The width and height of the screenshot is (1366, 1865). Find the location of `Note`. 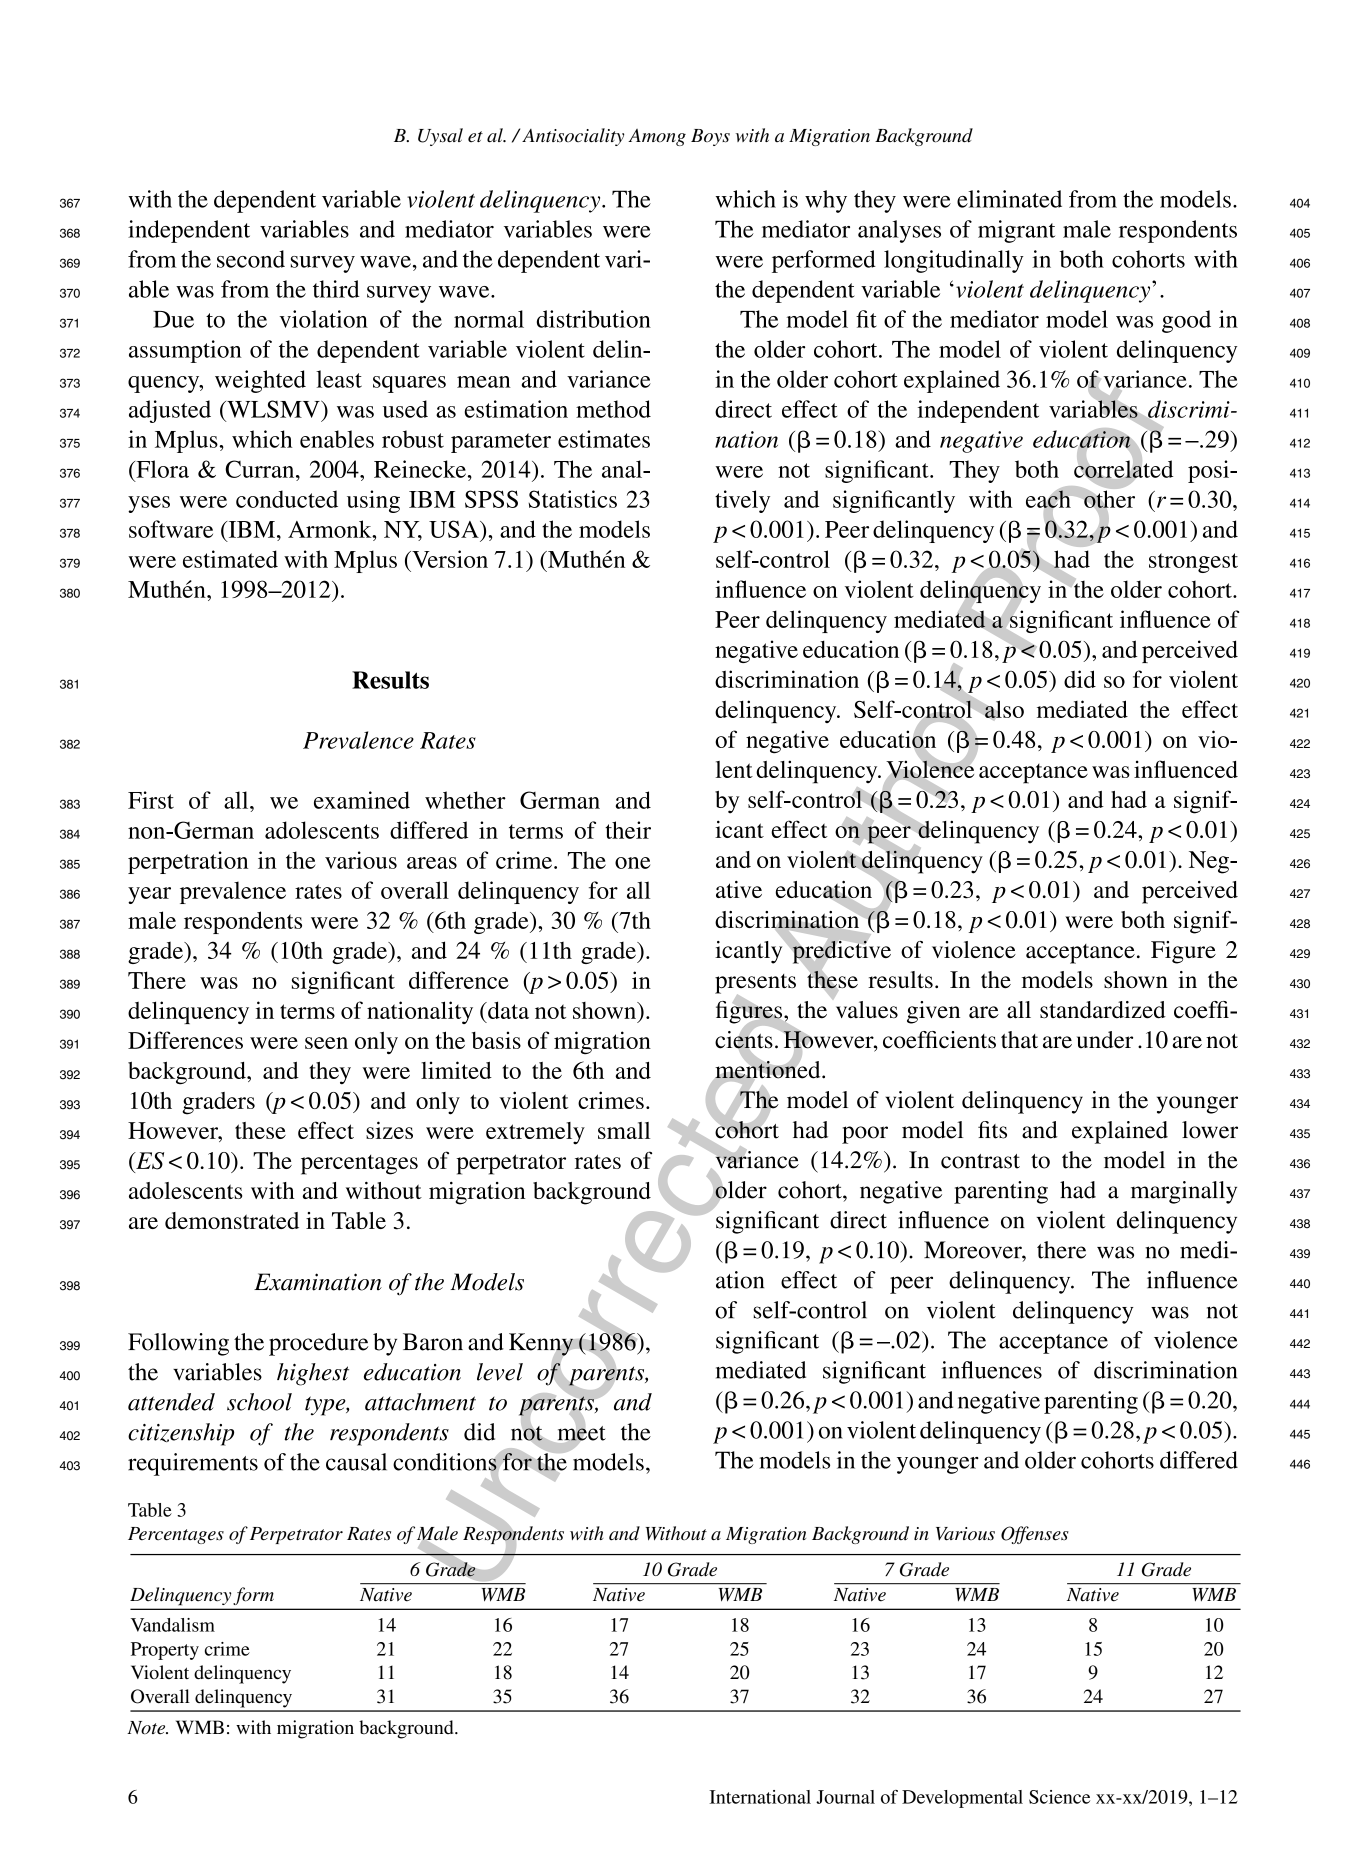

Note is located at coordinates (147, 1728).
